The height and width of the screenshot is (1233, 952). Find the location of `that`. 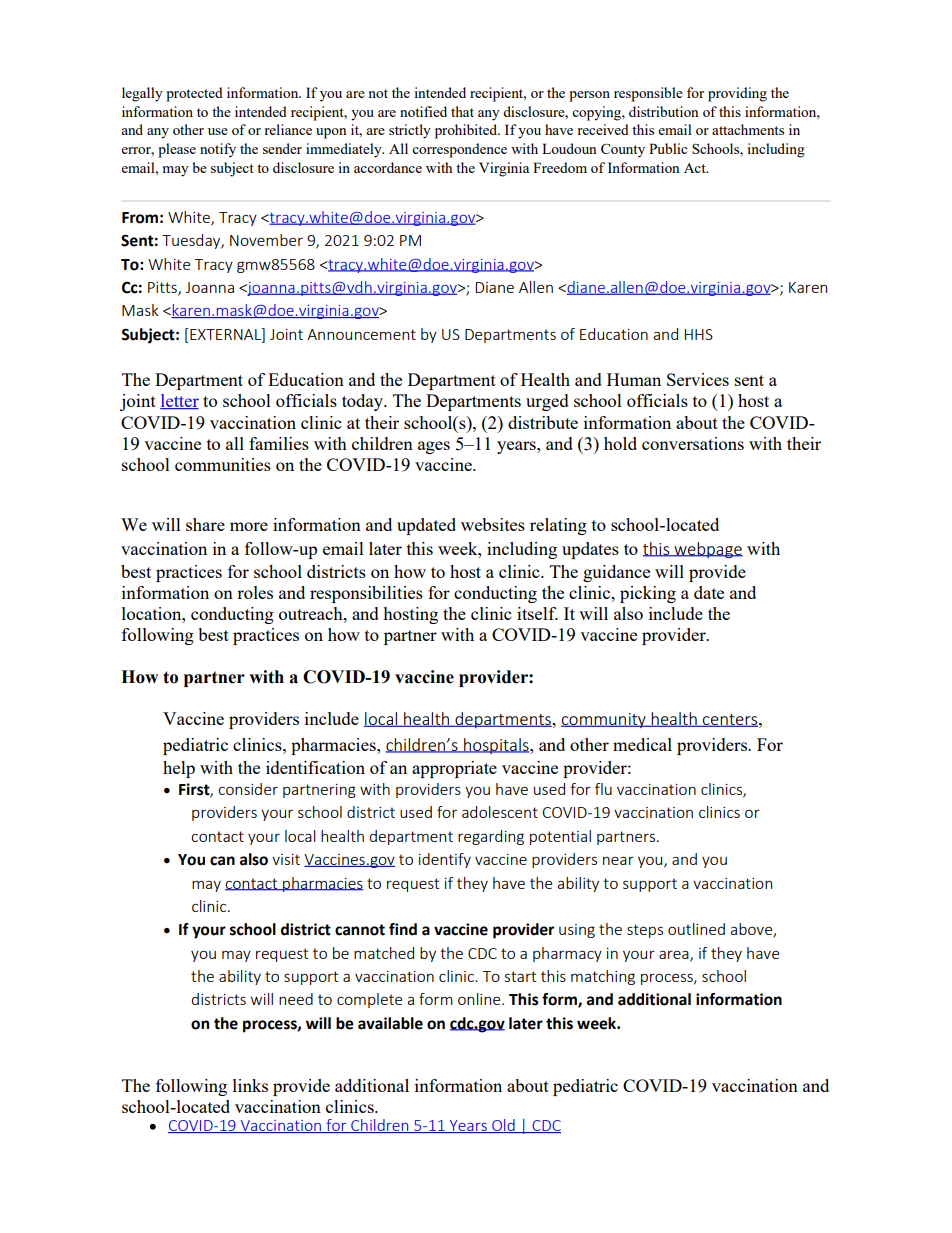

that is located at coordinates (462, 111).
